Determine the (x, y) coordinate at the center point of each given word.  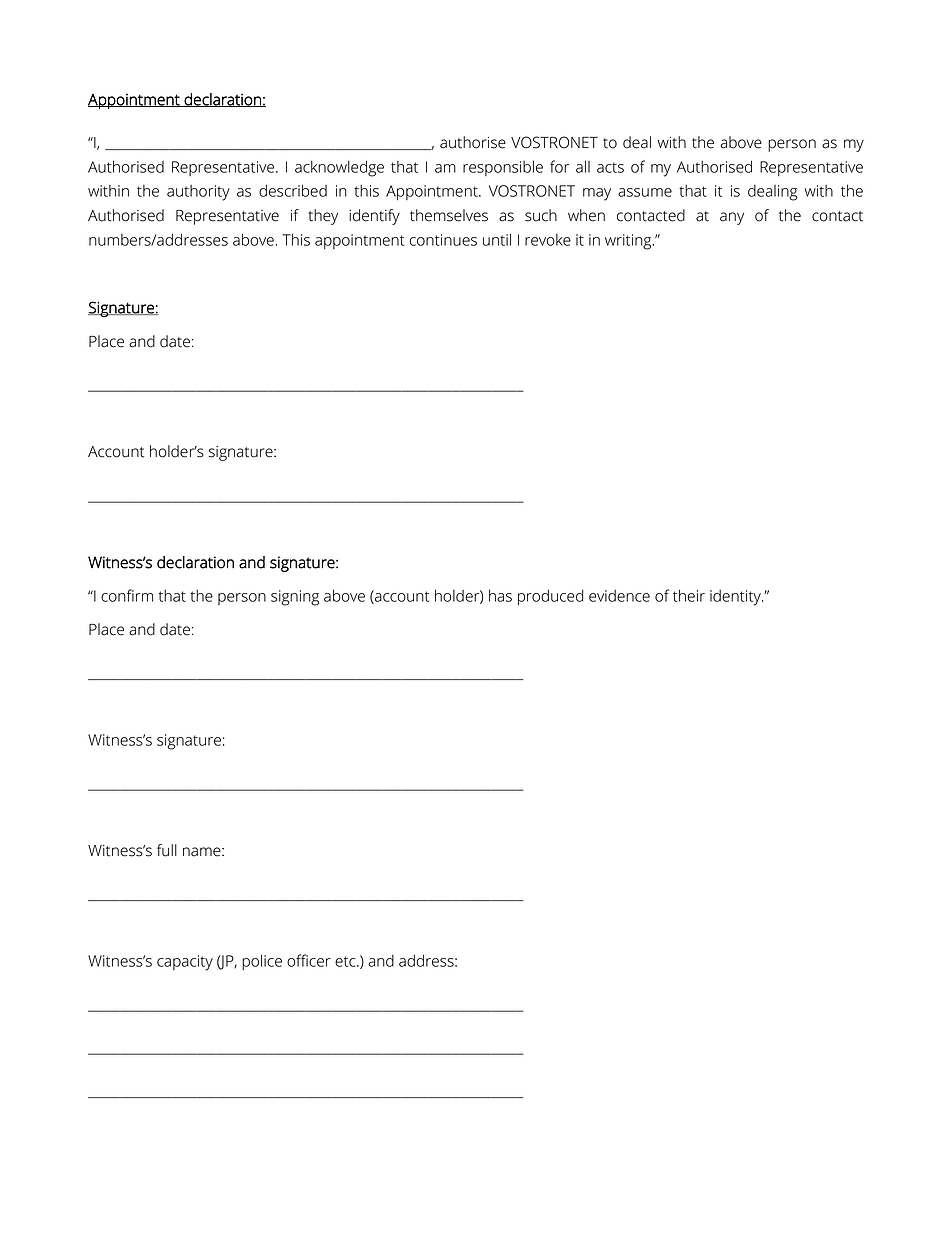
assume (645, 192)
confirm (127, 595)
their (689, 595)
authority (198, 193)
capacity (185, 963)
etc (346, 961)
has (500, 595)
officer (309, 960)
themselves (449, 215)
